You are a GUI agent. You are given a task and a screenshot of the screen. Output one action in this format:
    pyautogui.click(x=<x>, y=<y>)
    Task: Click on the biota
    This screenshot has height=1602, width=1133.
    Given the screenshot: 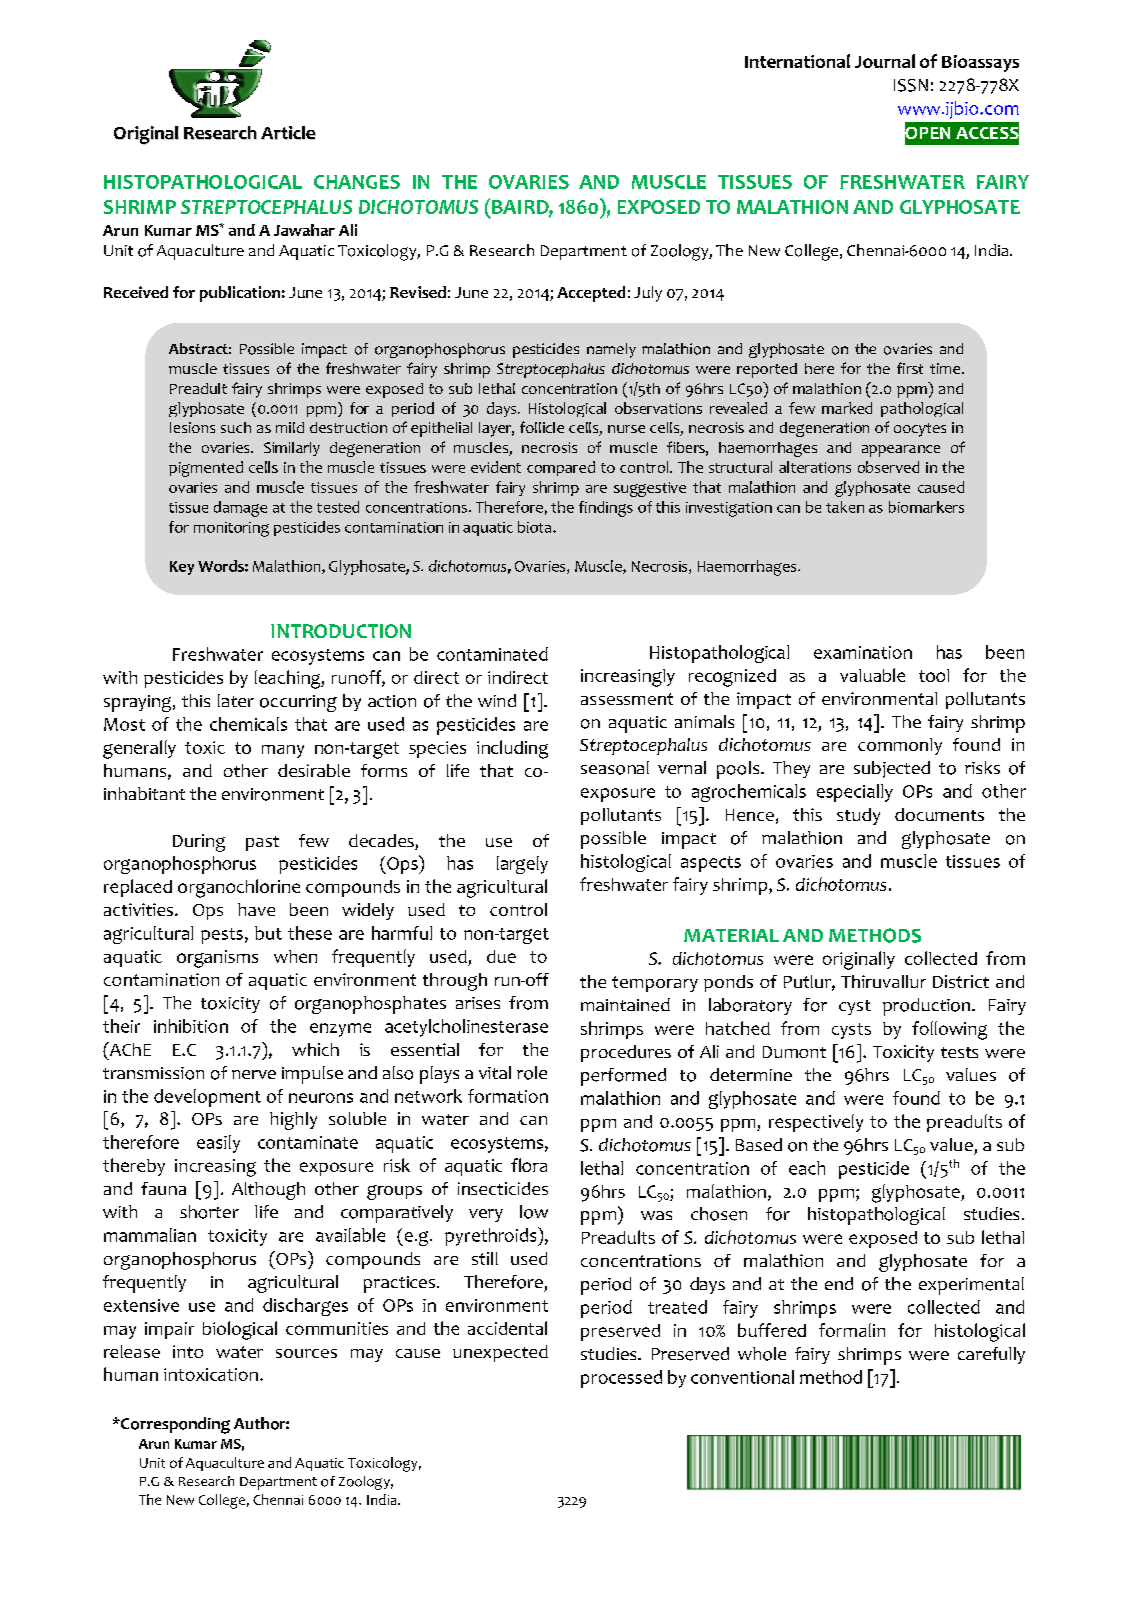 What is the action you would take?
    pyautogui.click(x=536, y=527)
